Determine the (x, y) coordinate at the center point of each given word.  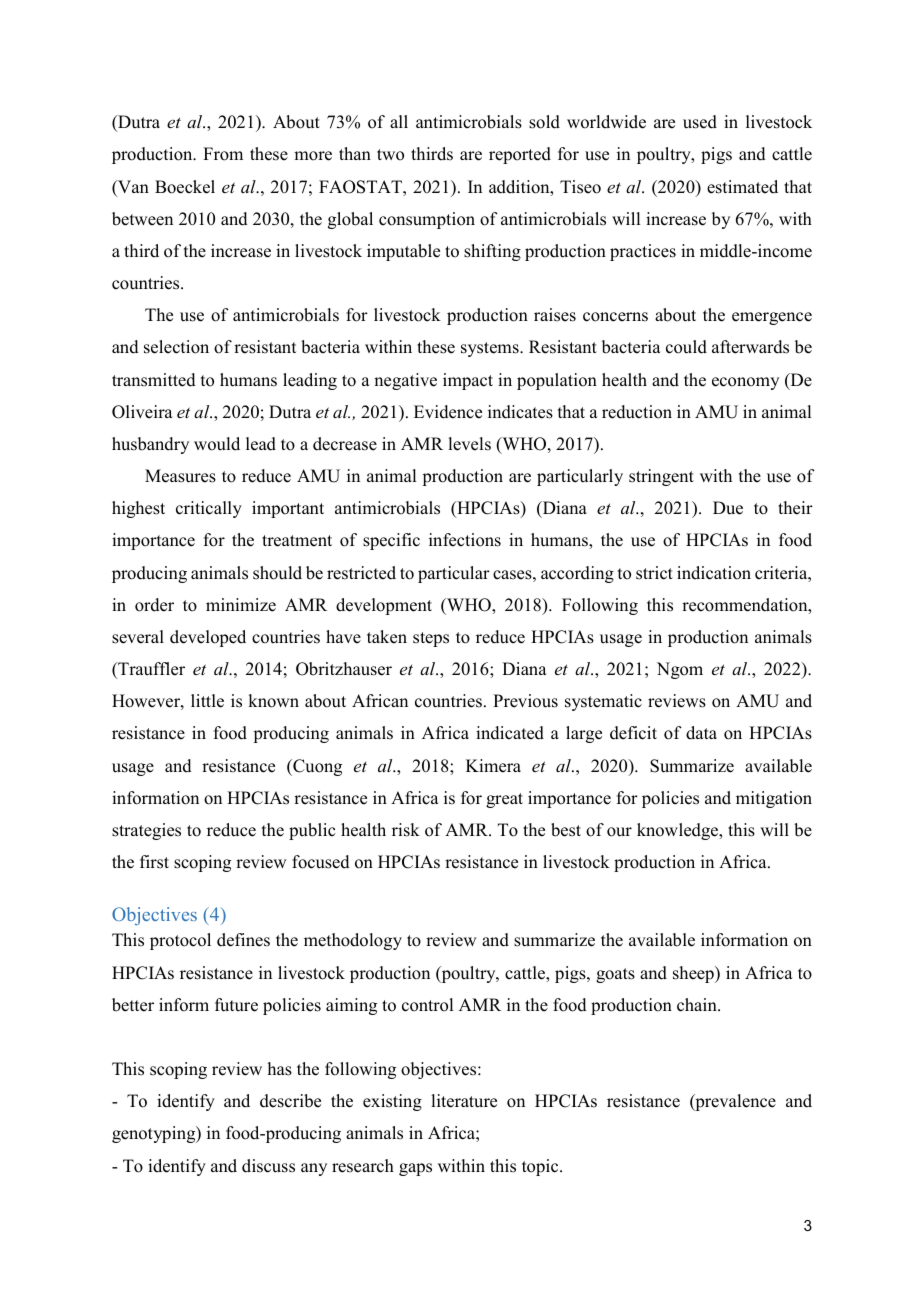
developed (208, 638)
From (223, 154)
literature (464, 1101)
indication (714, 573)
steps (431, 639)
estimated (742, 187)
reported (520, 155)
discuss (268, 1166)
